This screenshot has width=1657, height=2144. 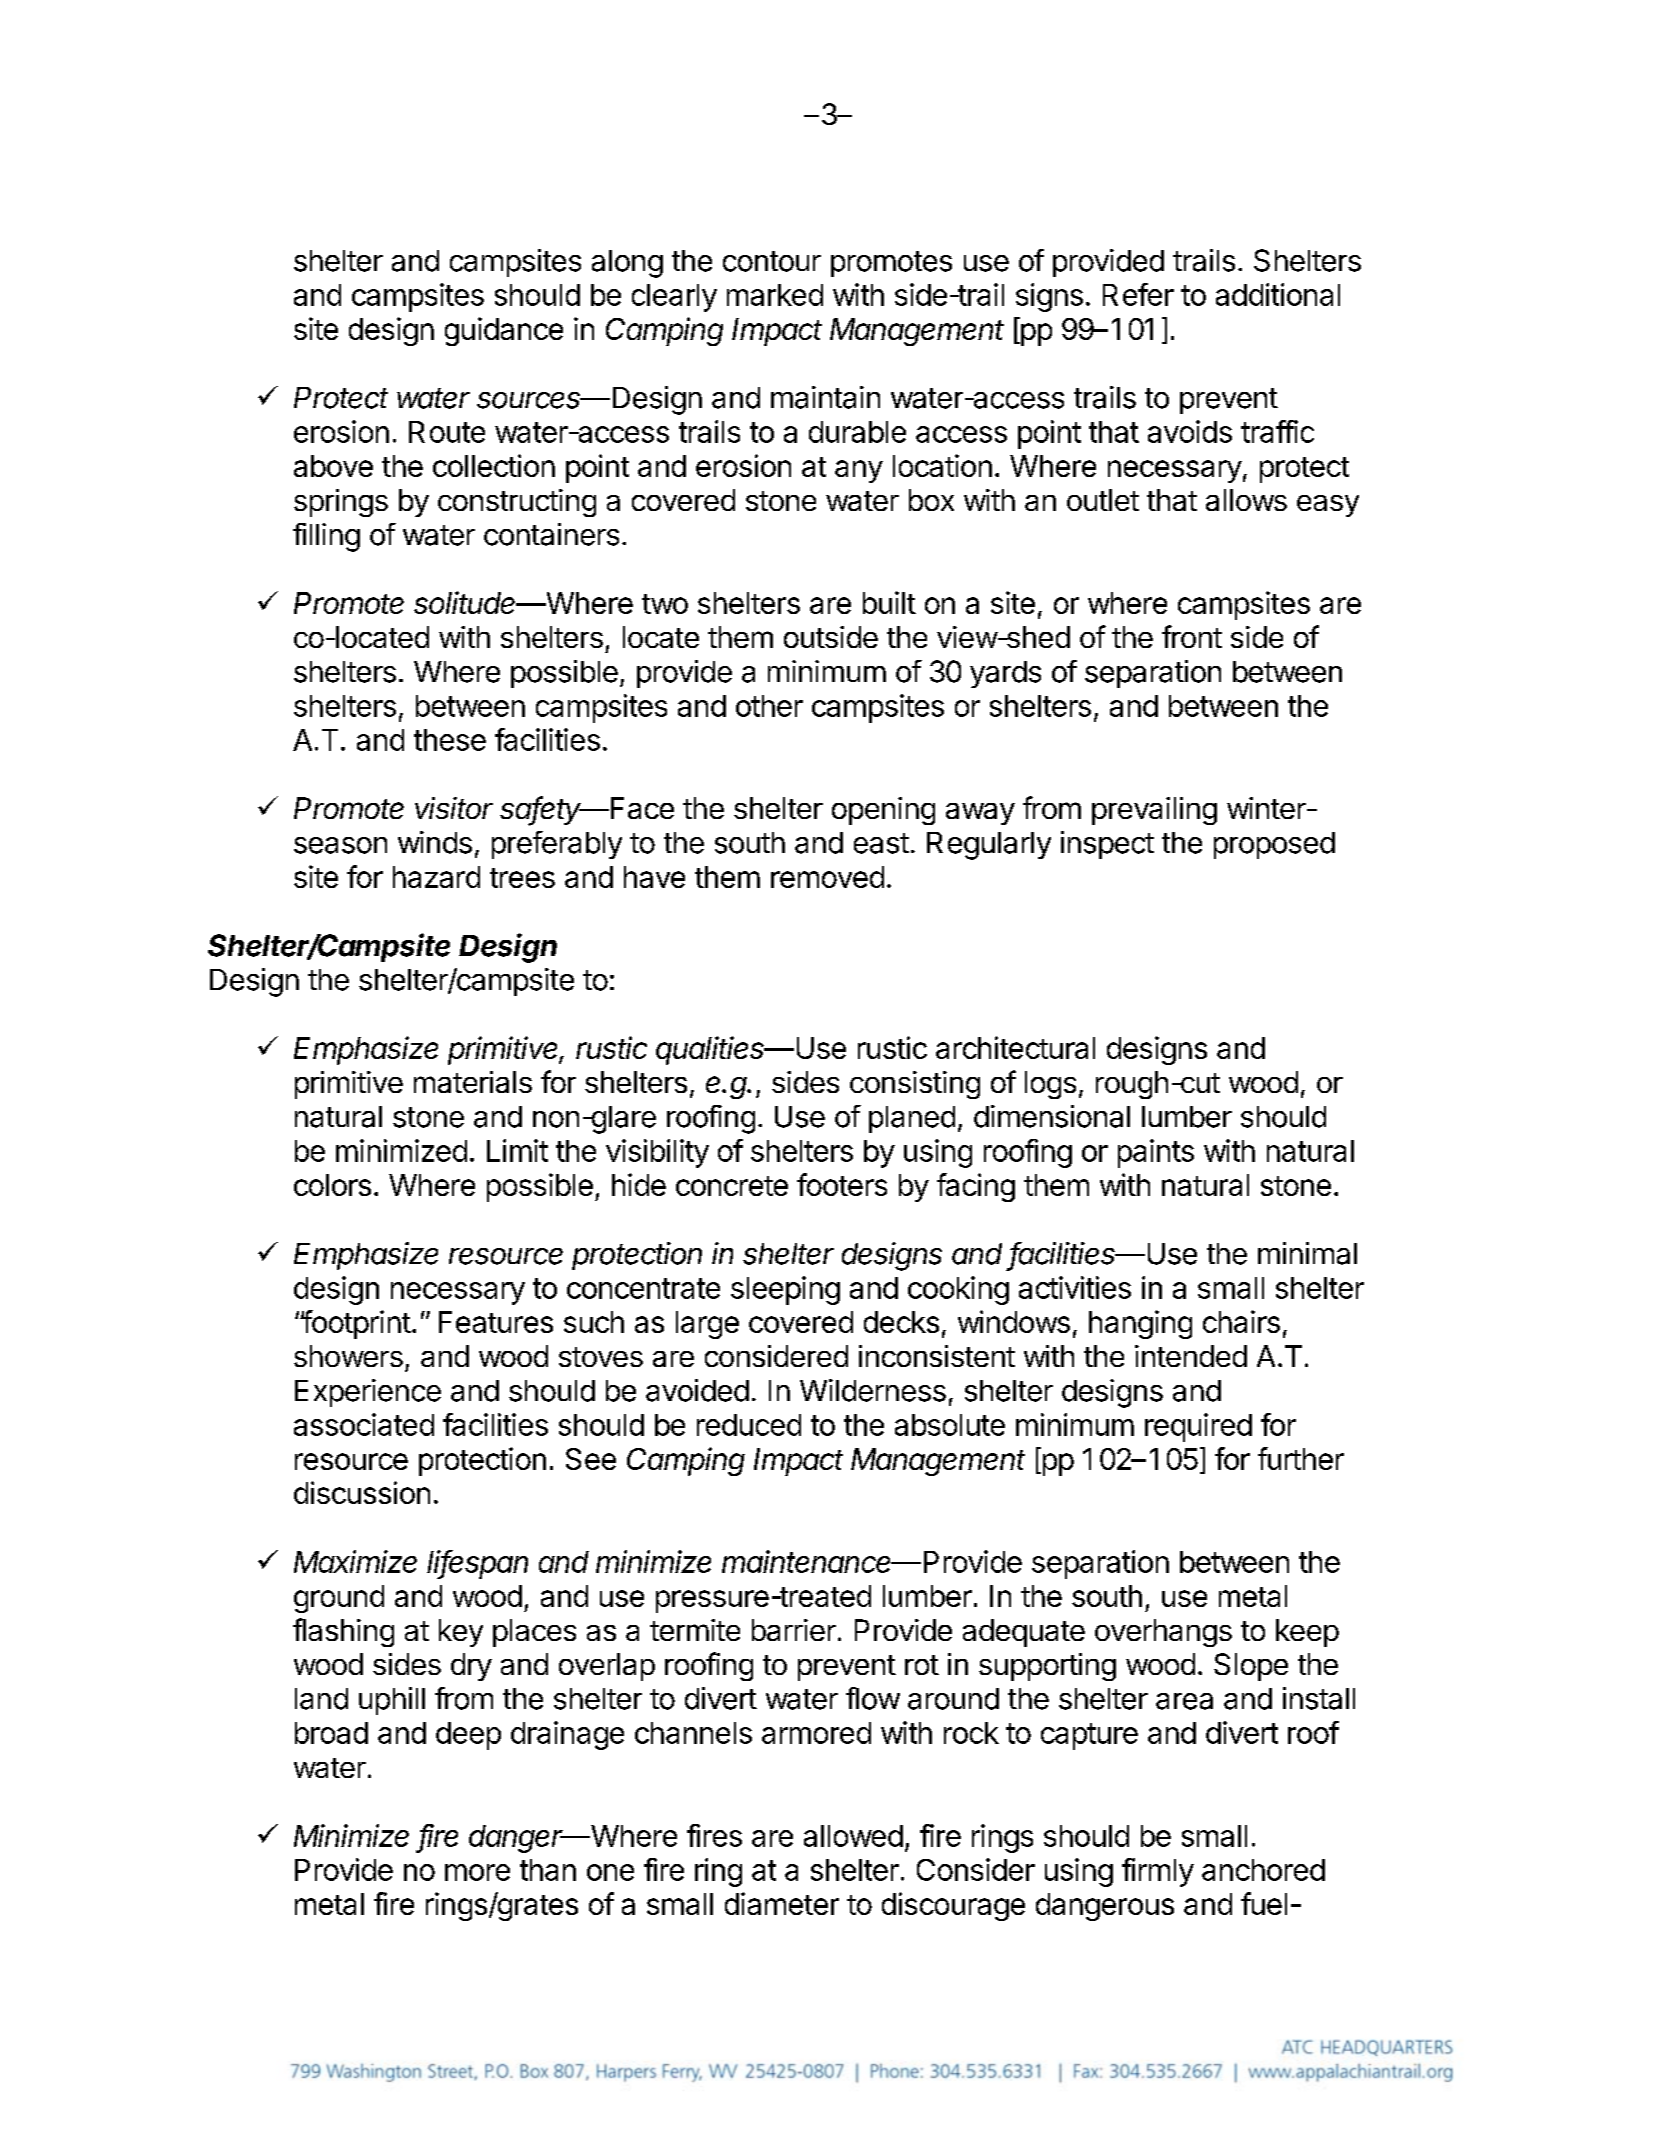 I want to click on than, so click(x=548, y=1870).
